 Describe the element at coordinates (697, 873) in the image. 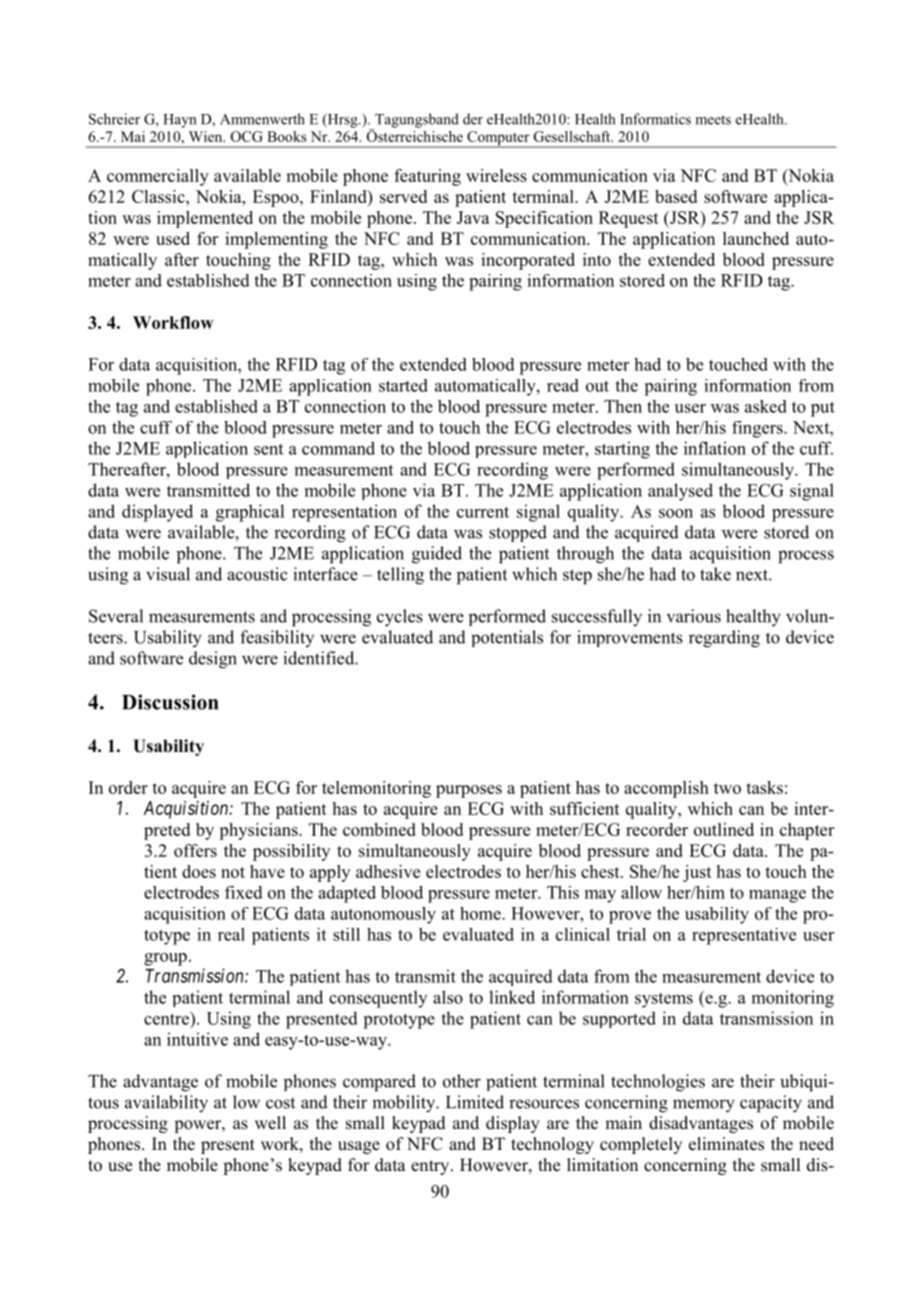

I see `just` at that location.
